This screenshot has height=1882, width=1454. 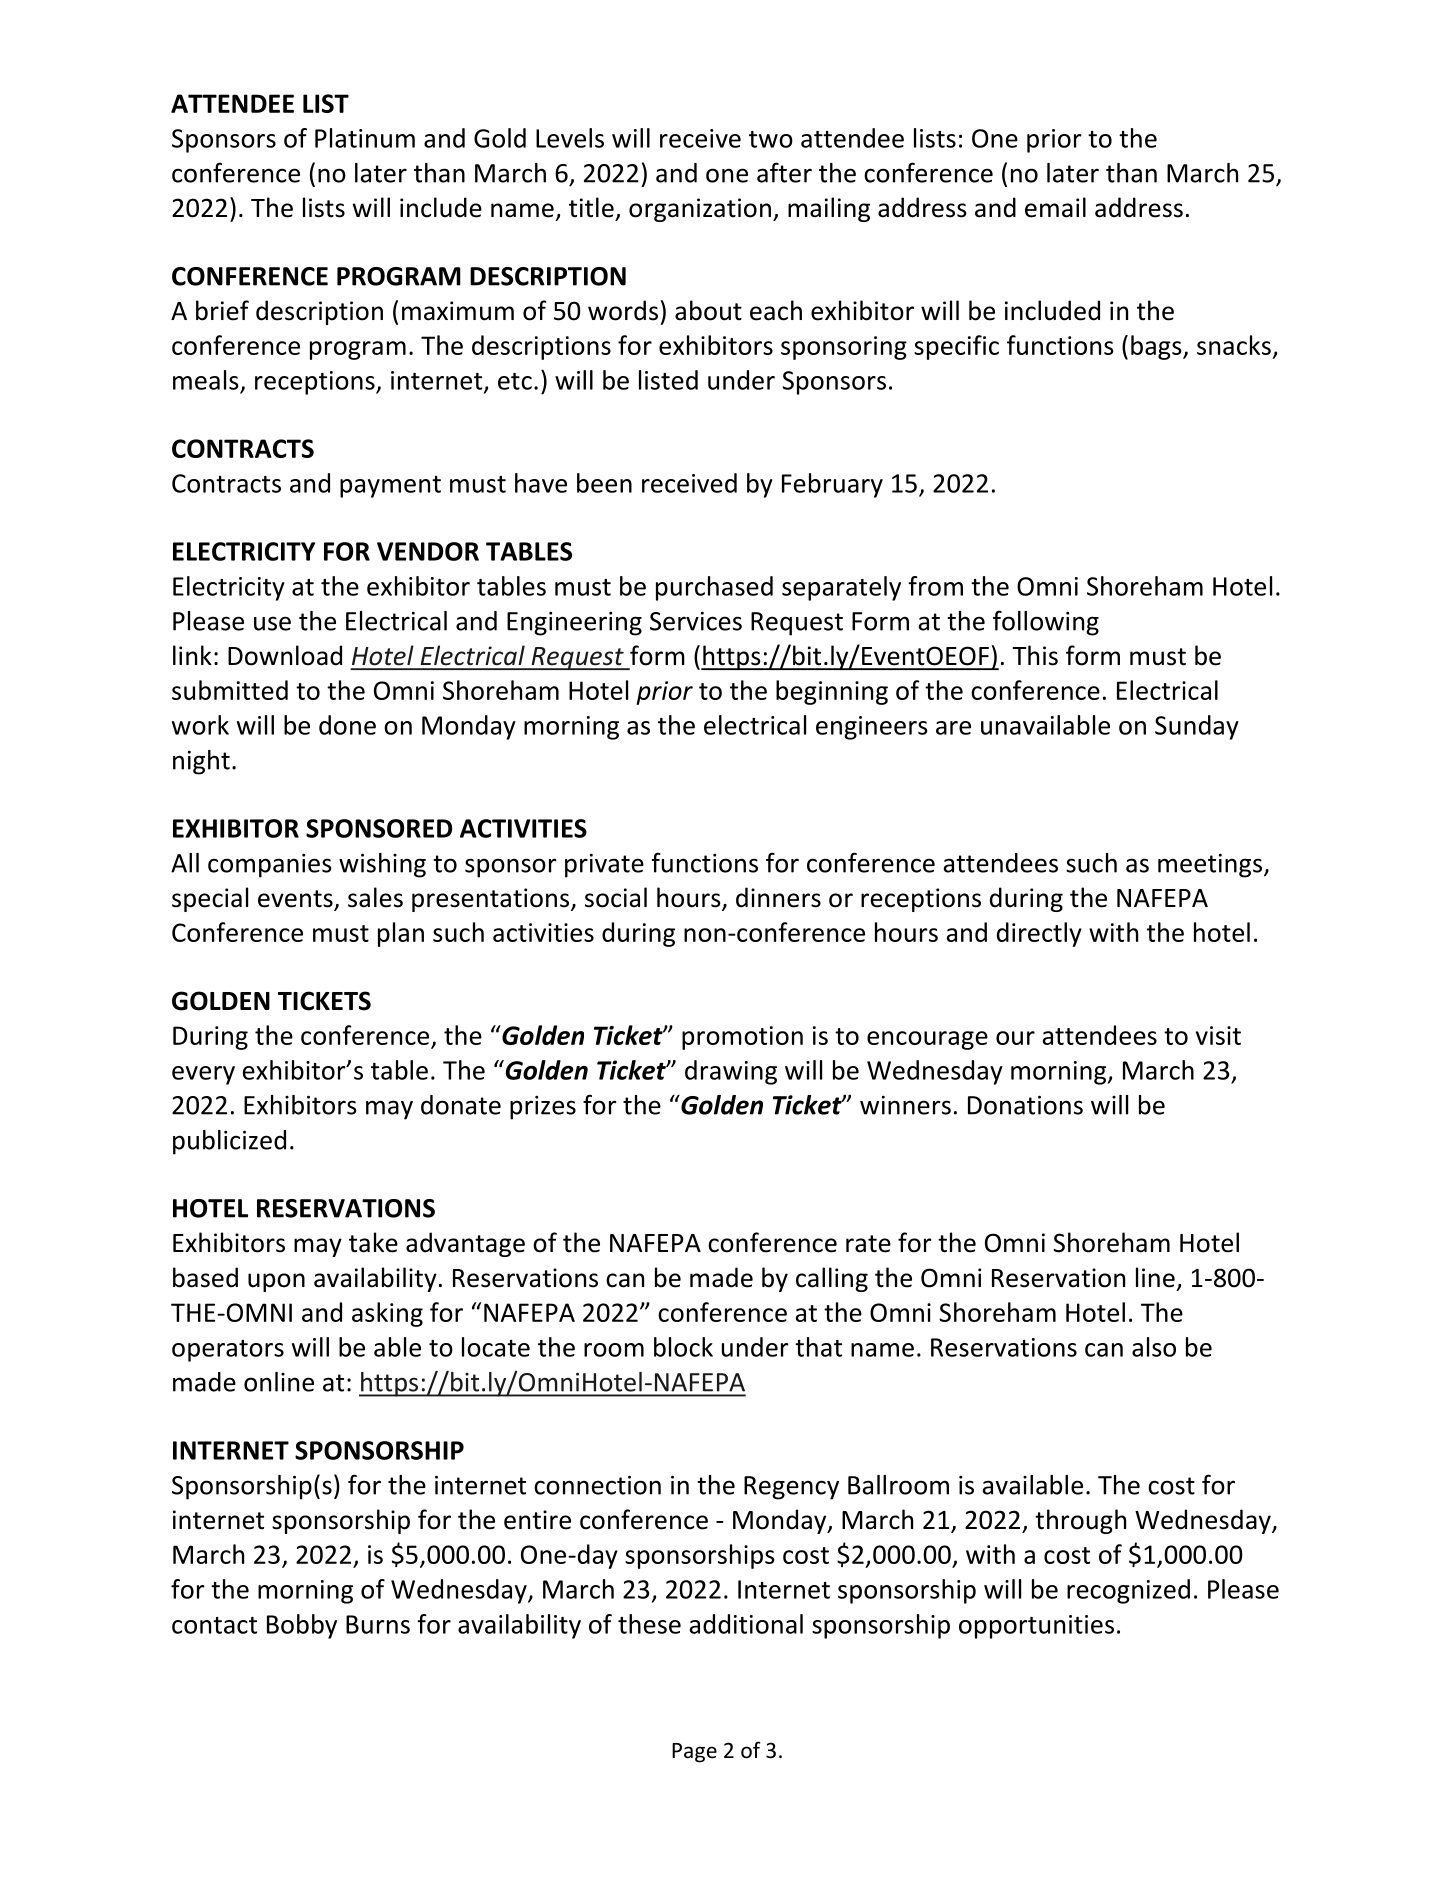 I want to click on organization, so click(x=700, y=210).
